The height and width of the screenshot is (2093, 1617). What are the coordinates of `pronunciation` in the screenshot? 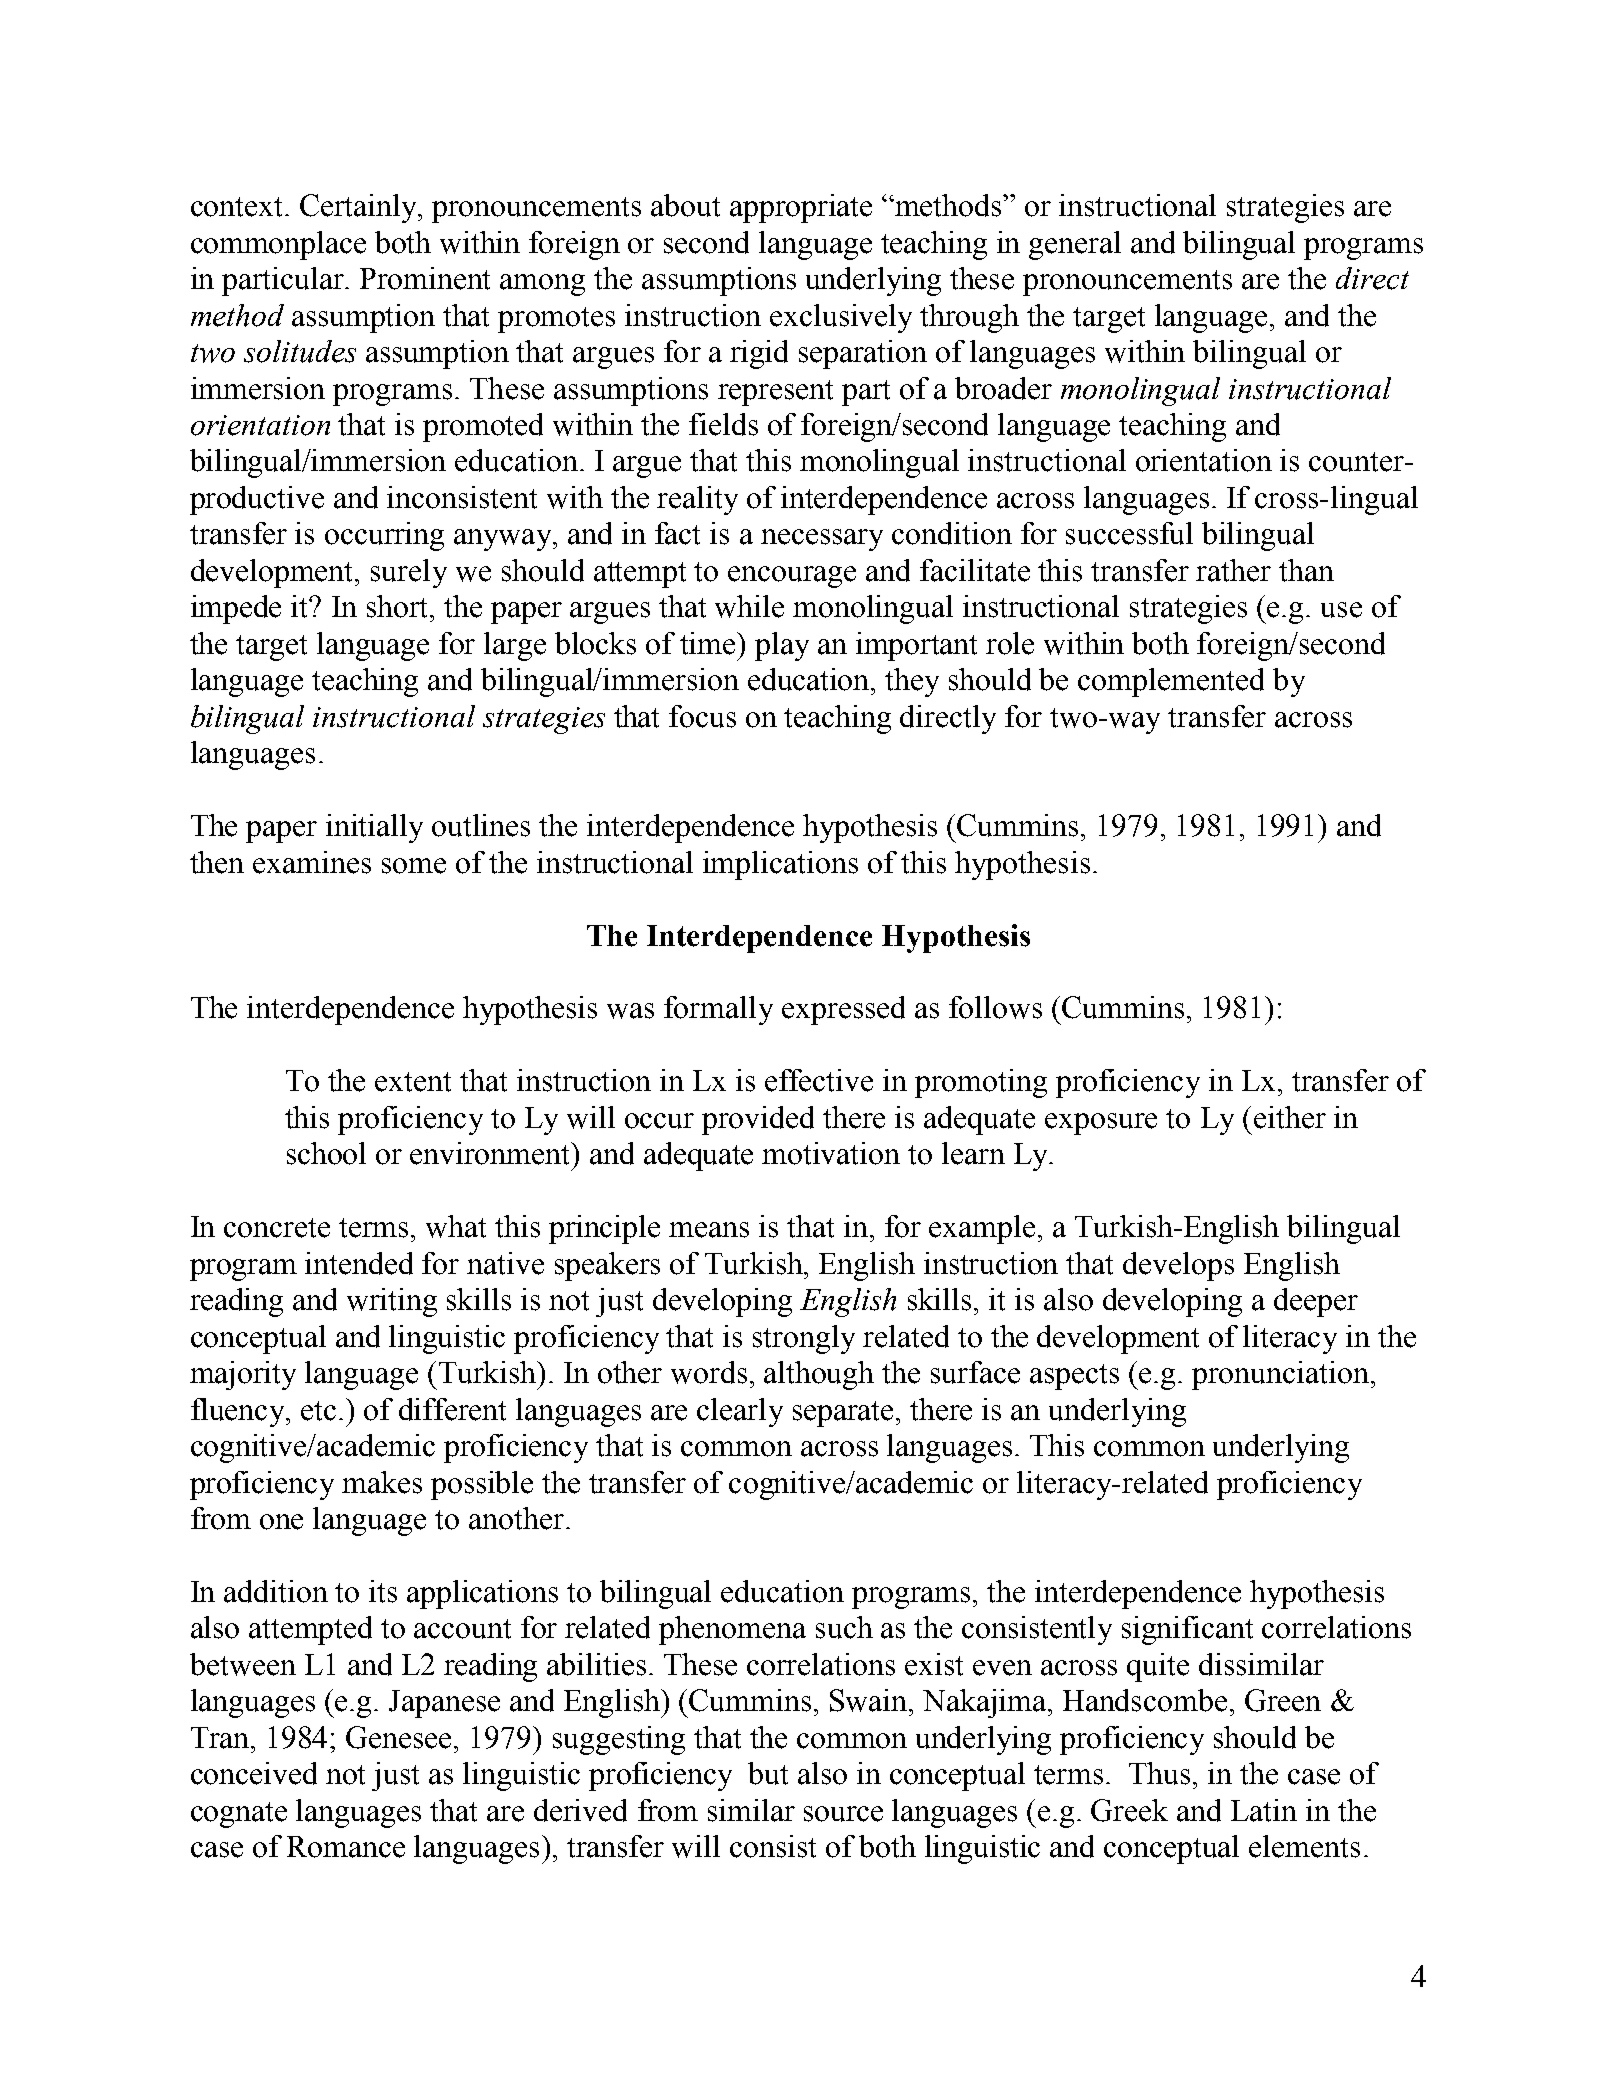 It's located at (1280, 1375).
